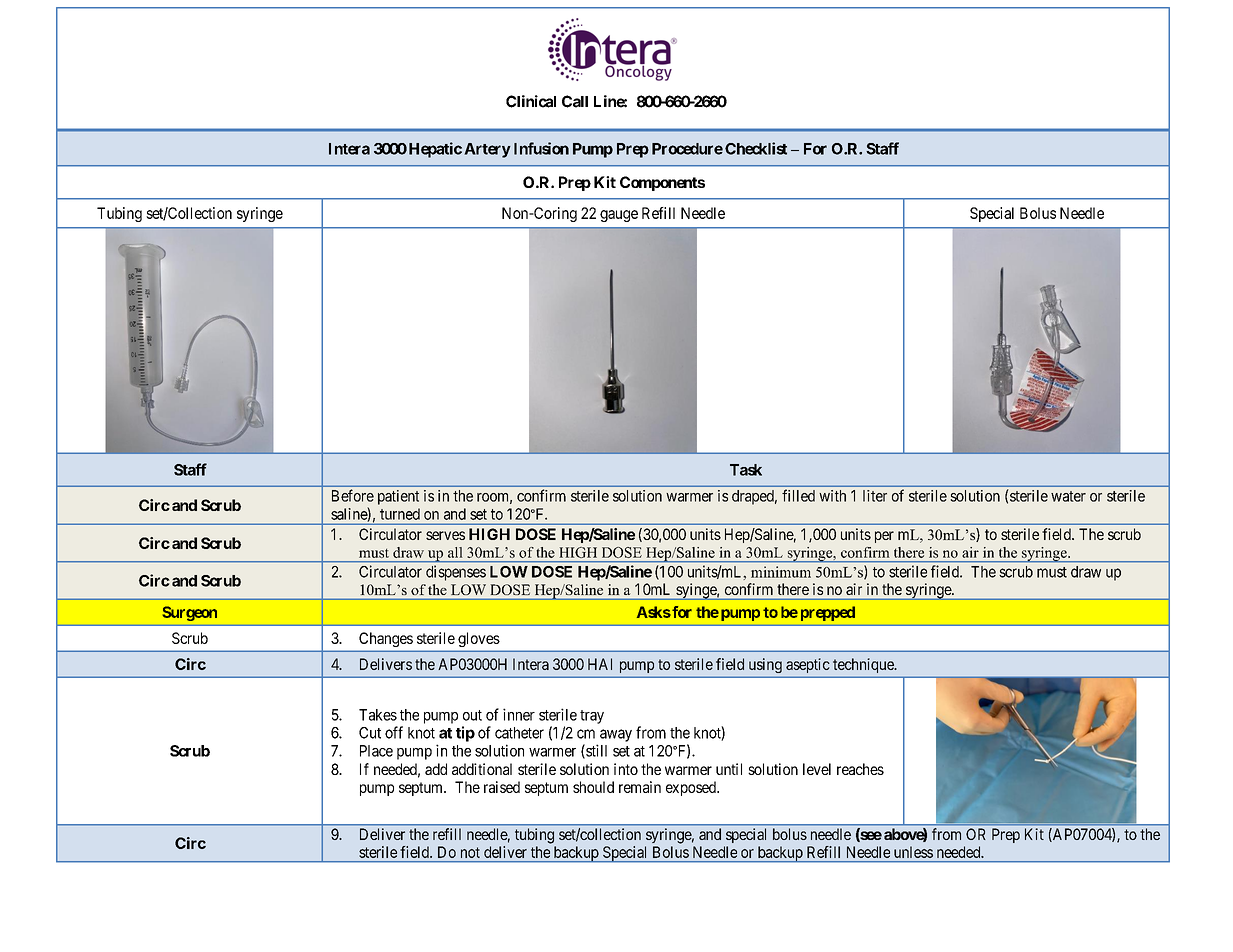 The height and width of the screenshot is (952, 1233). What do you see at coordinates (376, 751) in the screenshot?
I see `Place` at bounding box center [376, 751].
